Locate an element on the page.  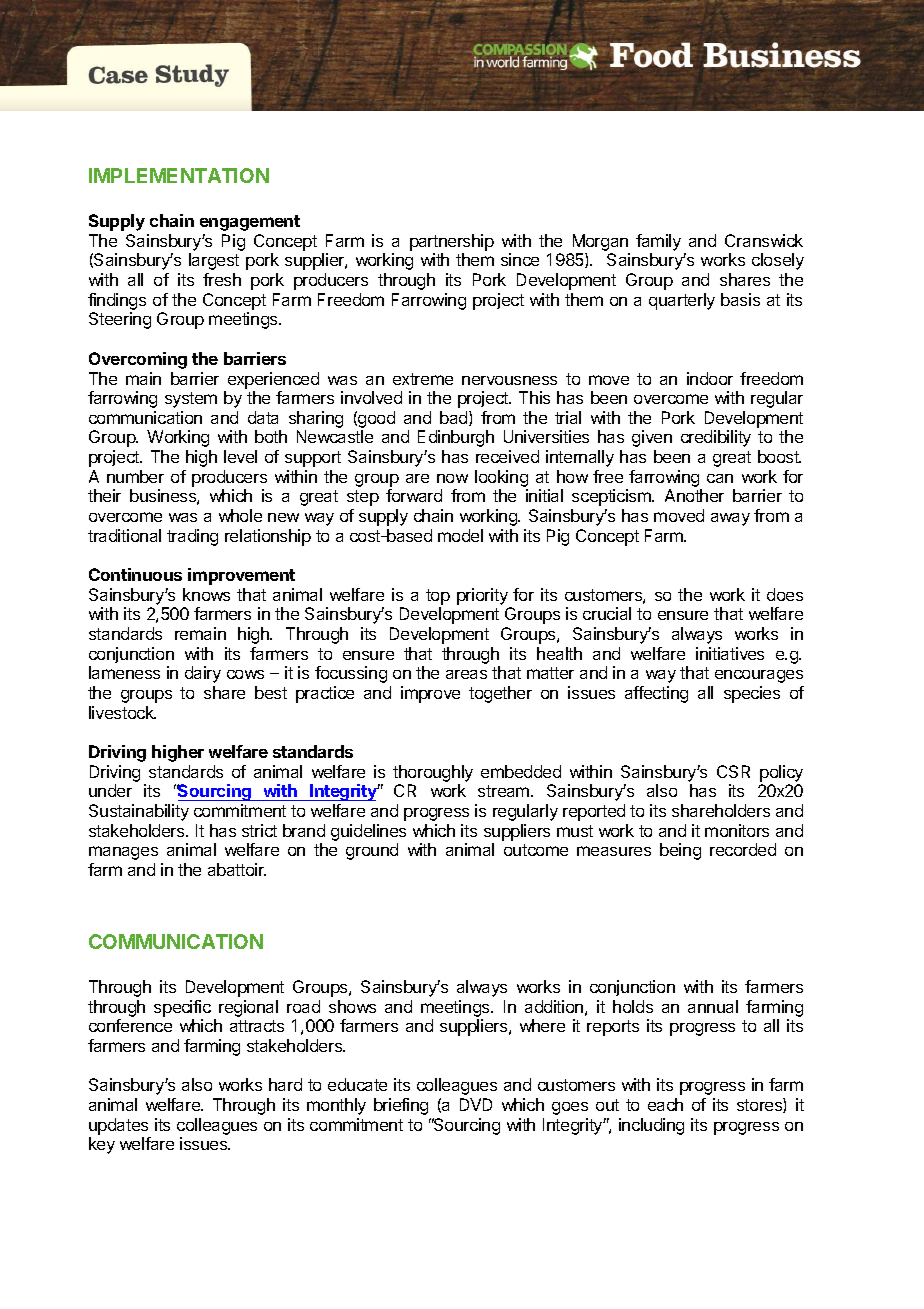
partnership is located at coordinates (452, 242).
